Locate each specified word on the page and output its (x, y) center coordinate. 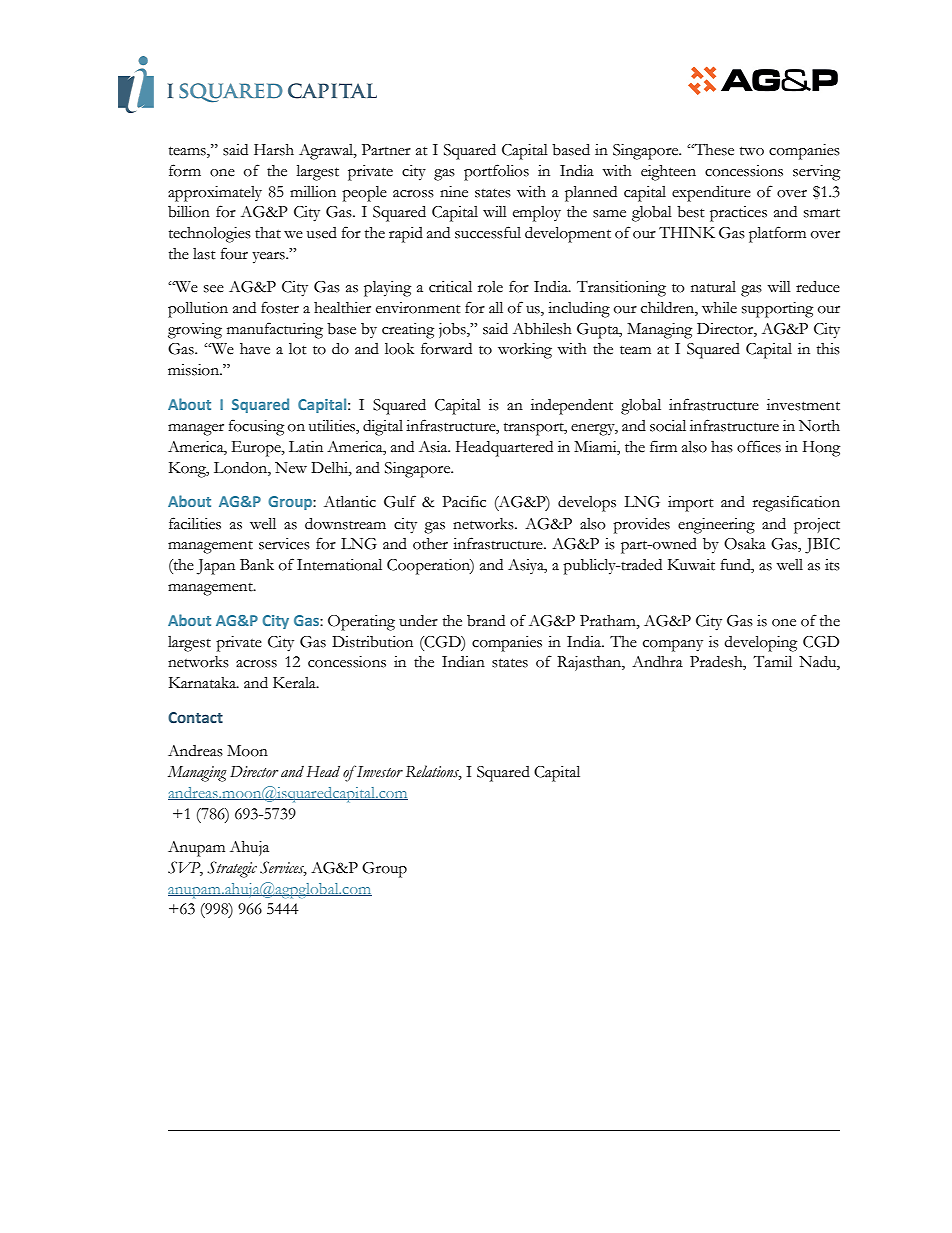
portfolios (496, 172)
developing (760, 643)
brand (486, 621)
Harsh (274, 150)
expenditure (711, 193)
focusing (256, 427)
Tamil (772, 661)
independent (572, 406)
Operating (361, 623)
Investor (380, 772)
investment (803, 405)
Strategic (232, 869)
